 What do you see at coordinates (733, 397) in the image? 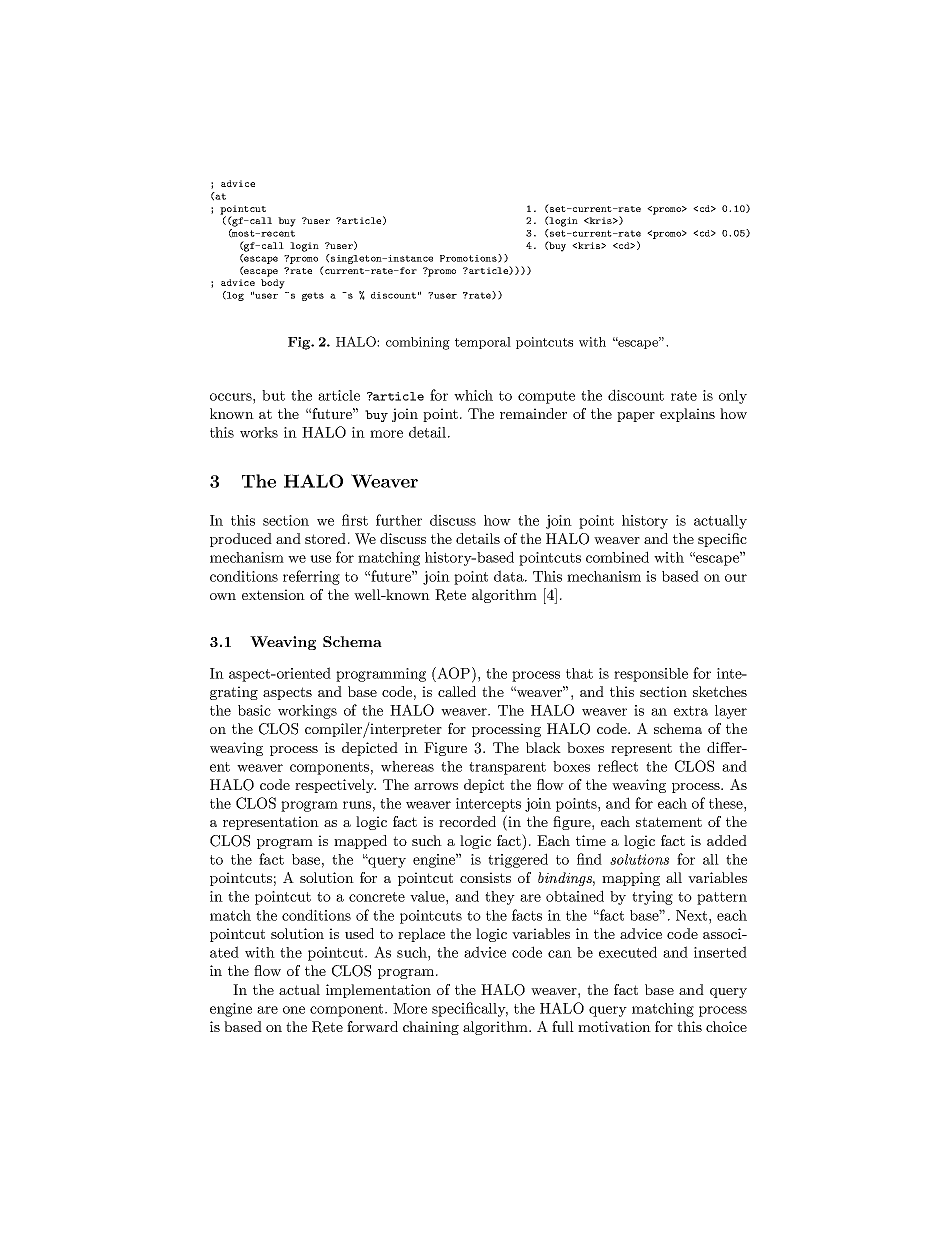
I see `only` at bounding box center [733, 397].
